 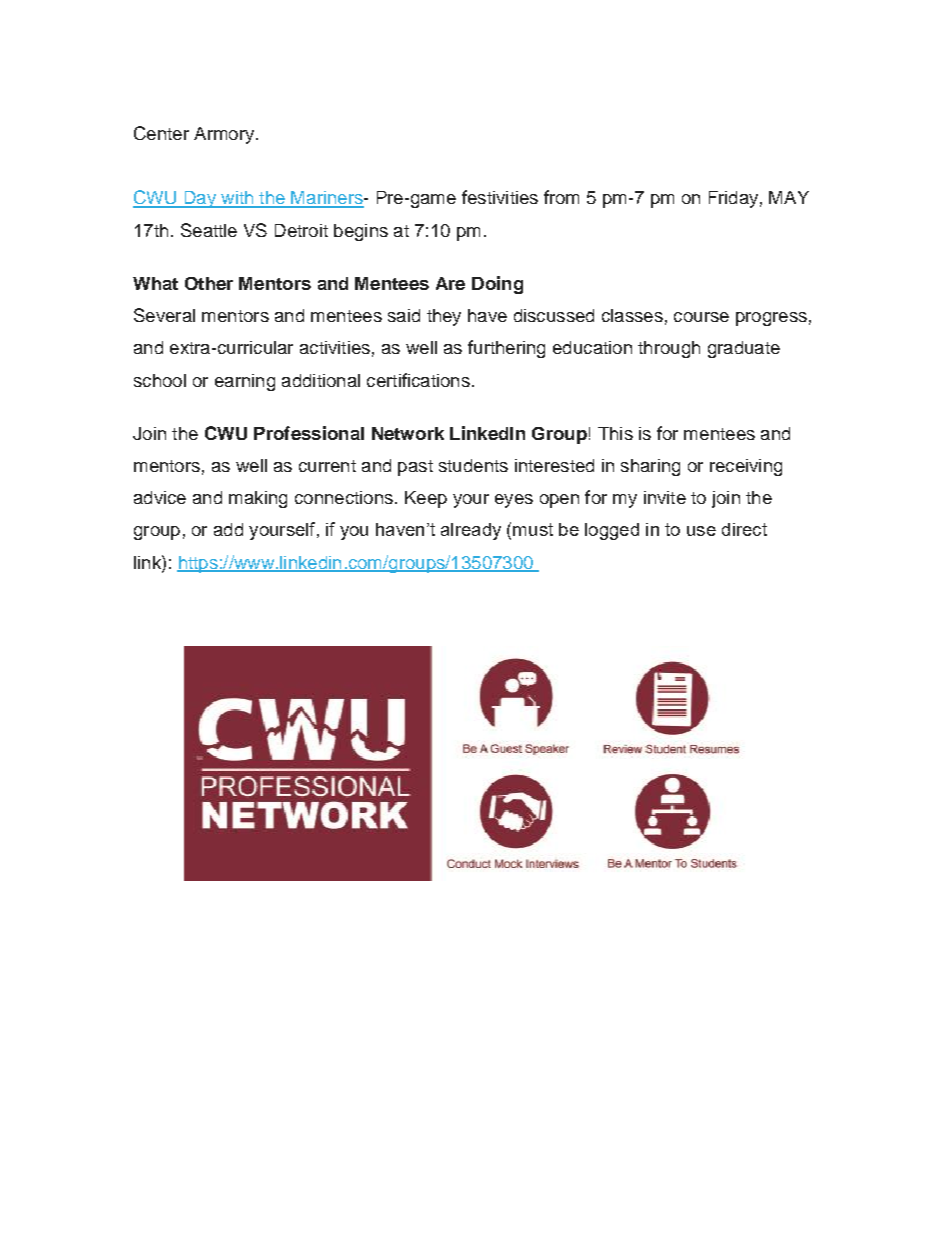 What do you see at coordinates (225, 135) in the image?
I see `Armory` at bounding box center [225, 135].
